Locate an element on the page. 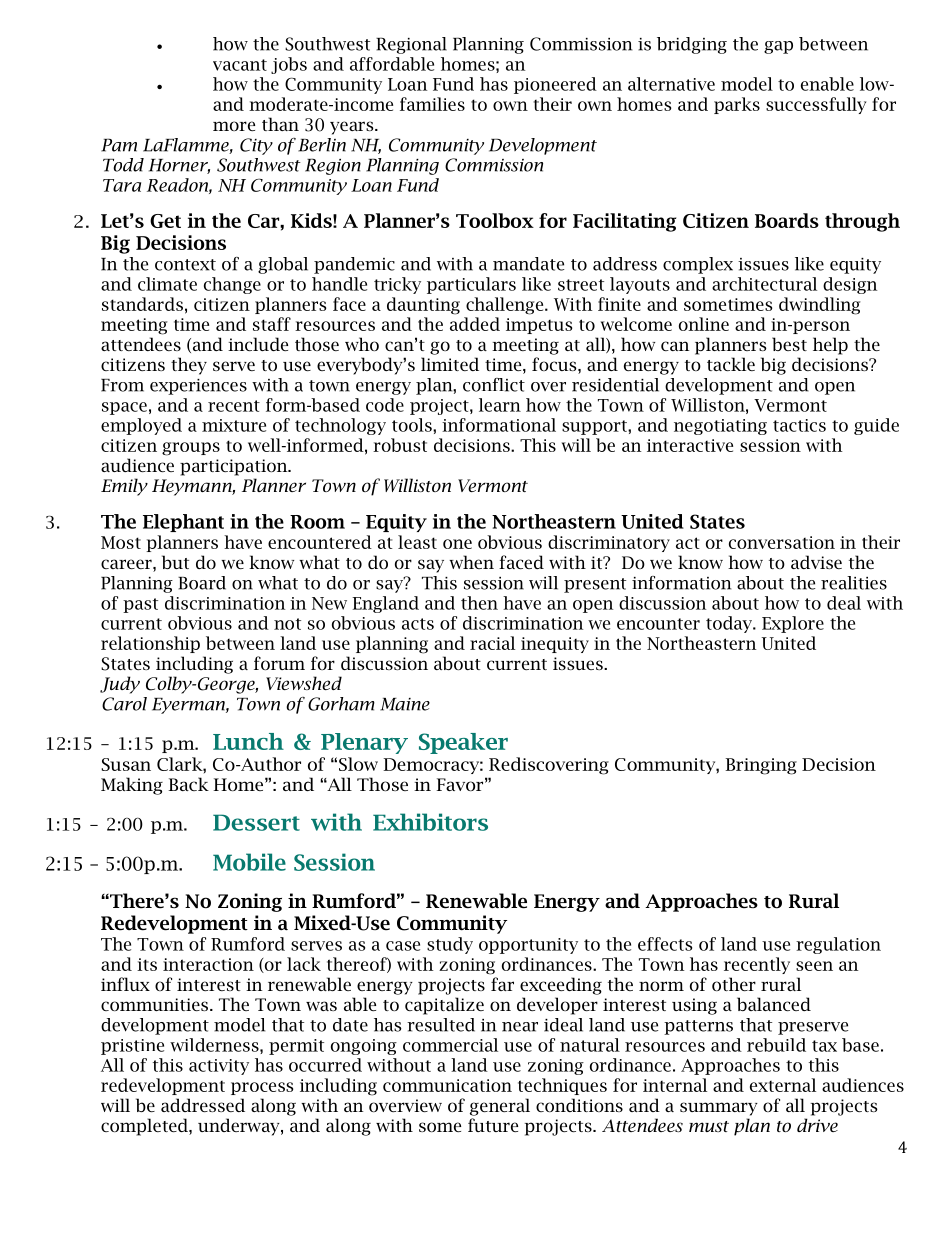 The height and width of the image is (1233, 952). vacant is located at coordinates (240, 65).
